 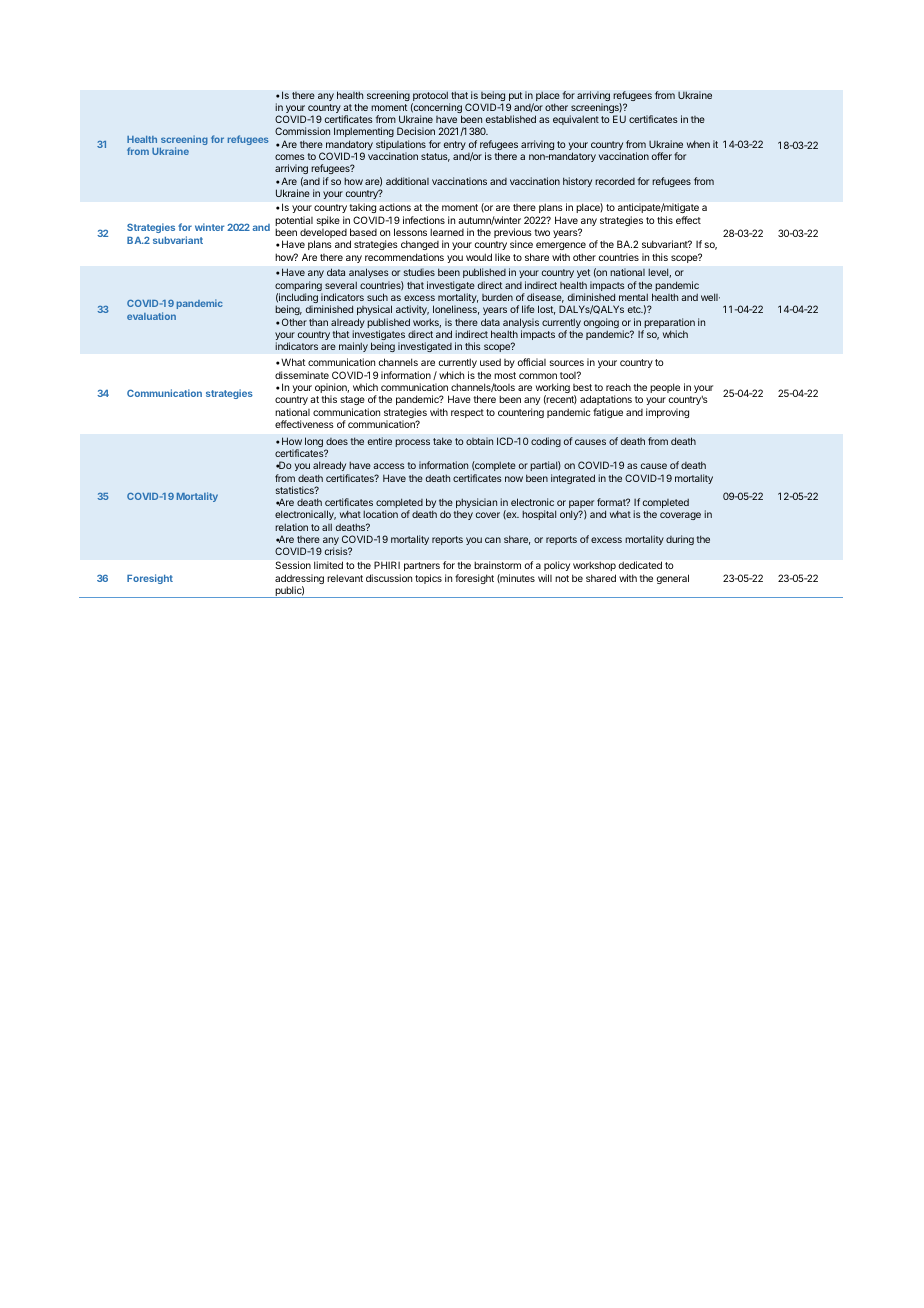 What do you see at coordinates (584, 275) in the document?
I see `yet` at bounding box center [584, 275].
